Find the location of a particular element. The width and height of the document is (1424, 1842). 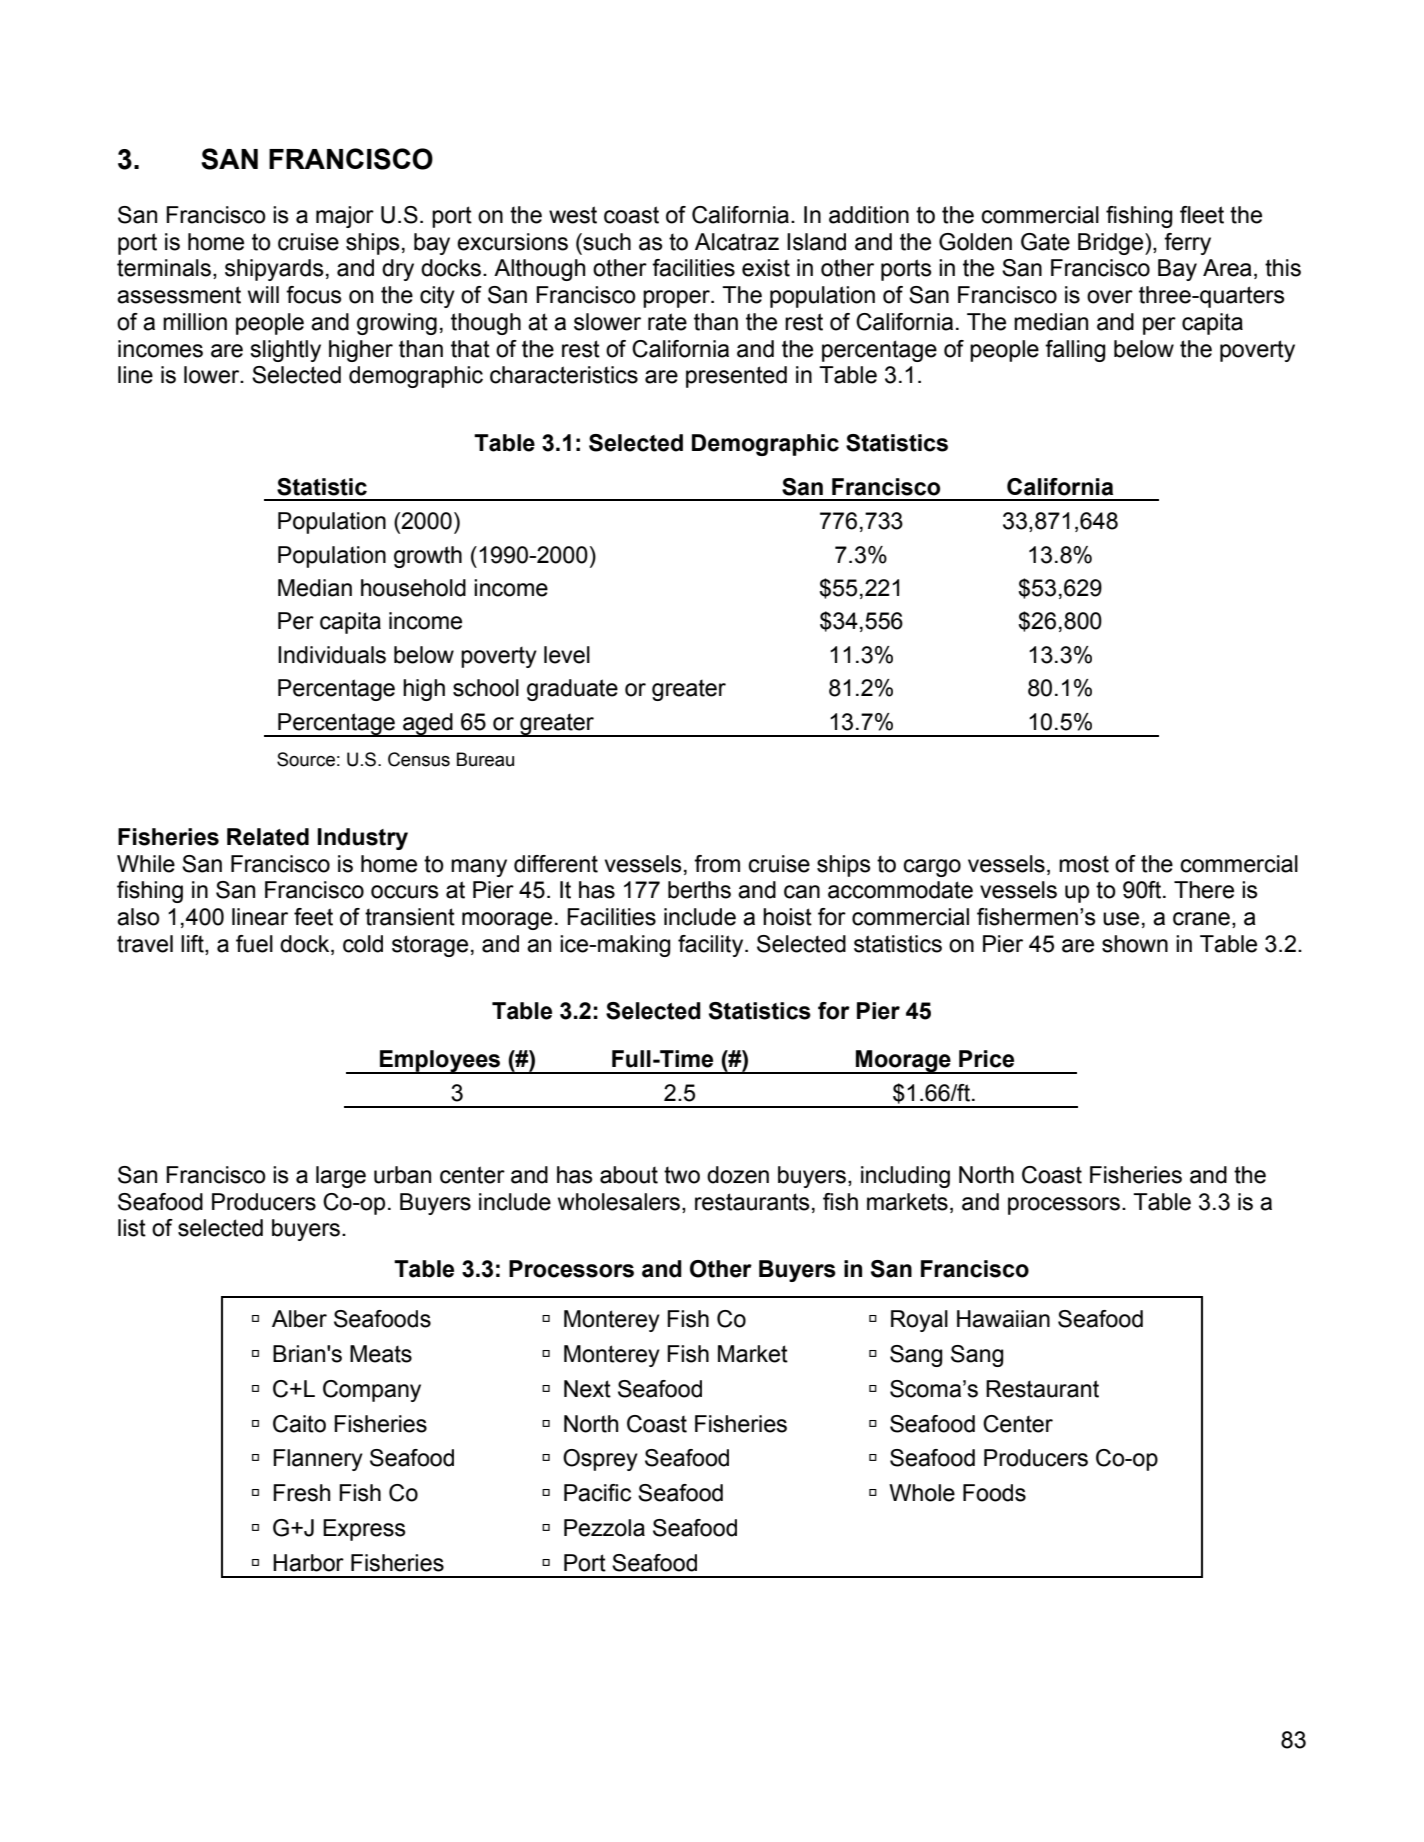

Bridge is located at coordinates (1112, 244).
